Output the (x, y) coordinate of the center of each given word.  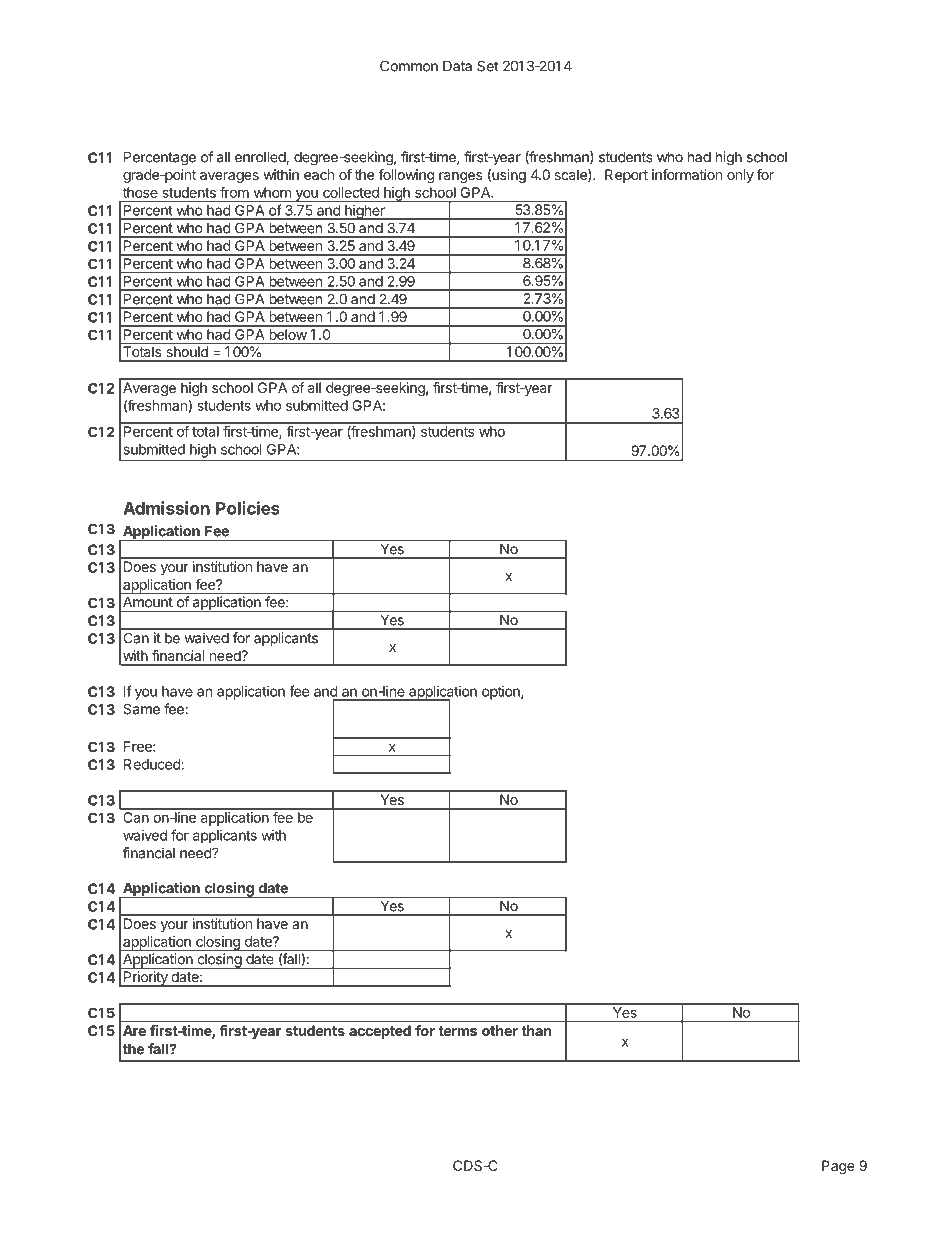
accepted (380, 1032)
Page (838, 1167)
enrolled (261, 158)
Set (488, 66)
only (740, 176)
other (500, 1030)
